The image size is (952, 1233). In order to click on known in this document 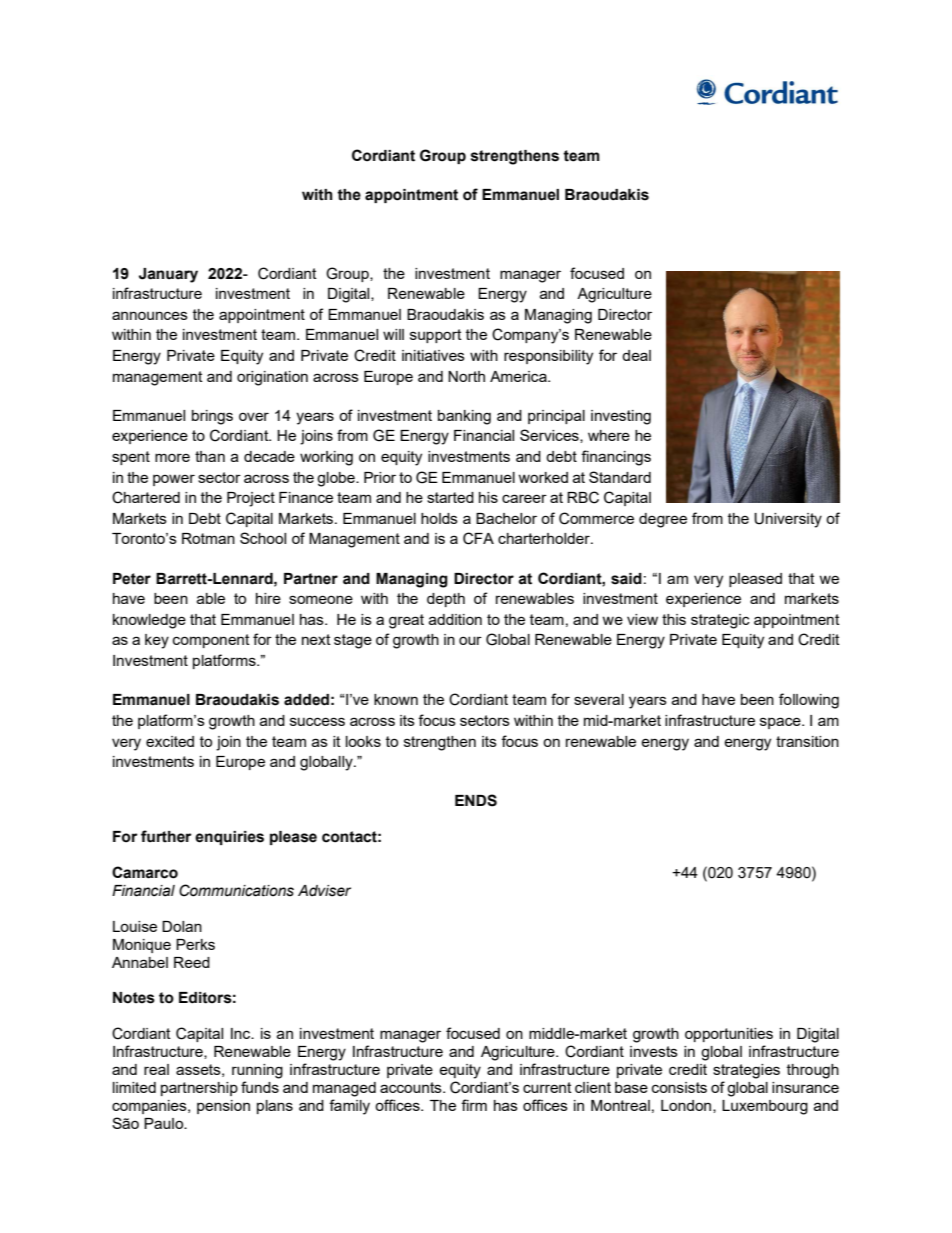, I will do `click(396, 699)`.
